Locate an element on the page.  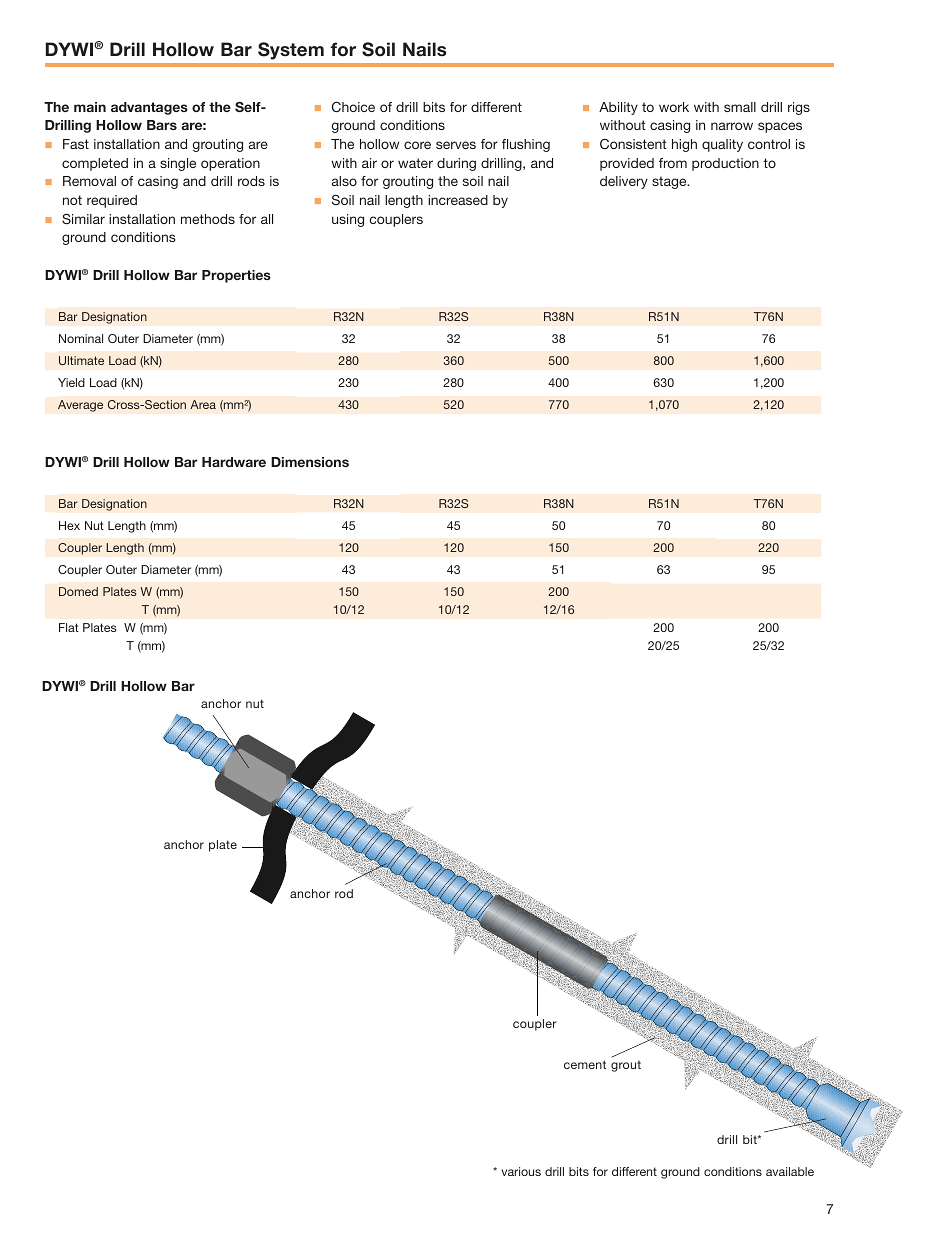
Flat is located at coordinates (69, 627).
